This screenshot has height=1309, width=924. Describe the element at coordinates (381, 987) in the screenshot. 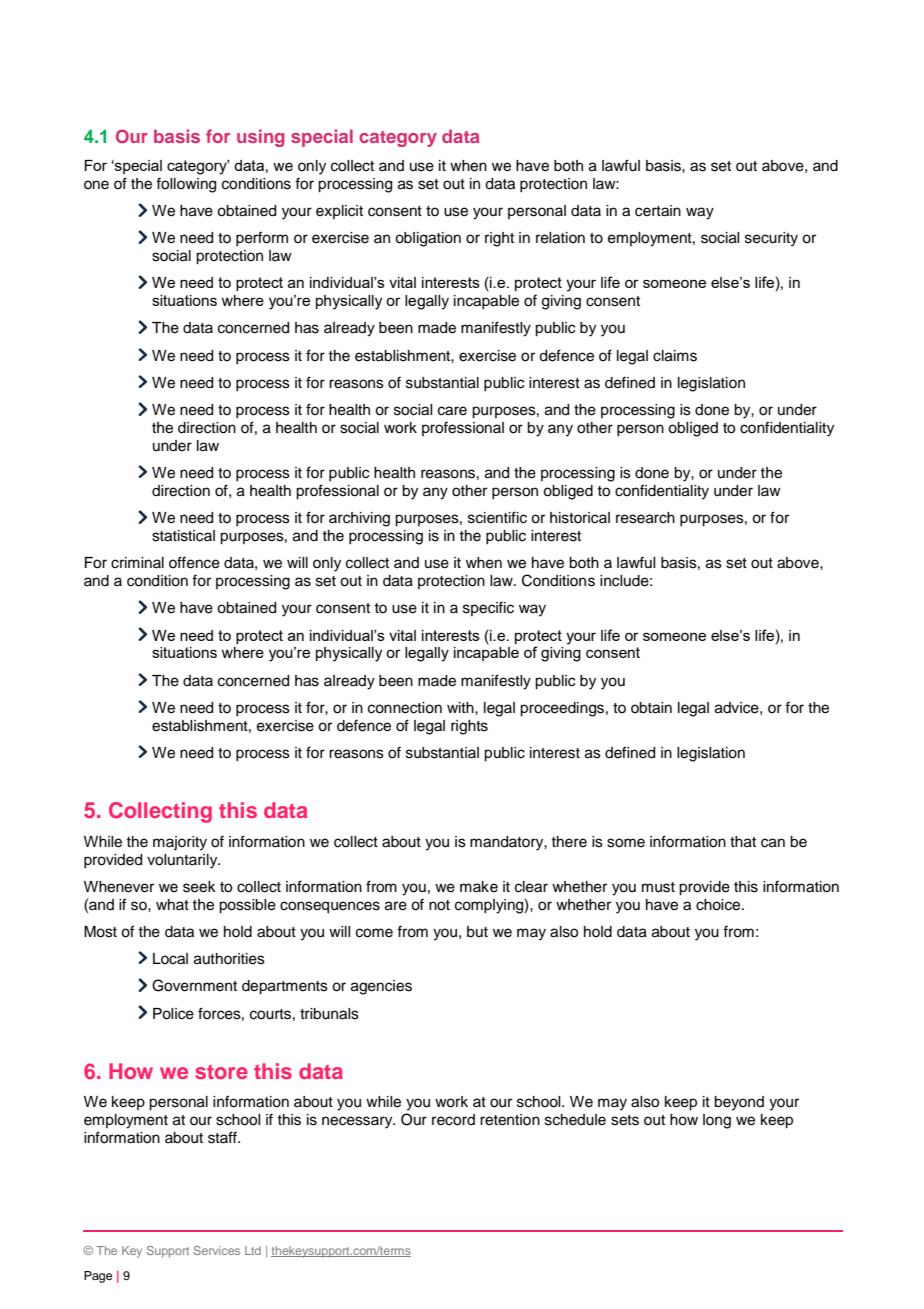

I see `agencies` at that location.
